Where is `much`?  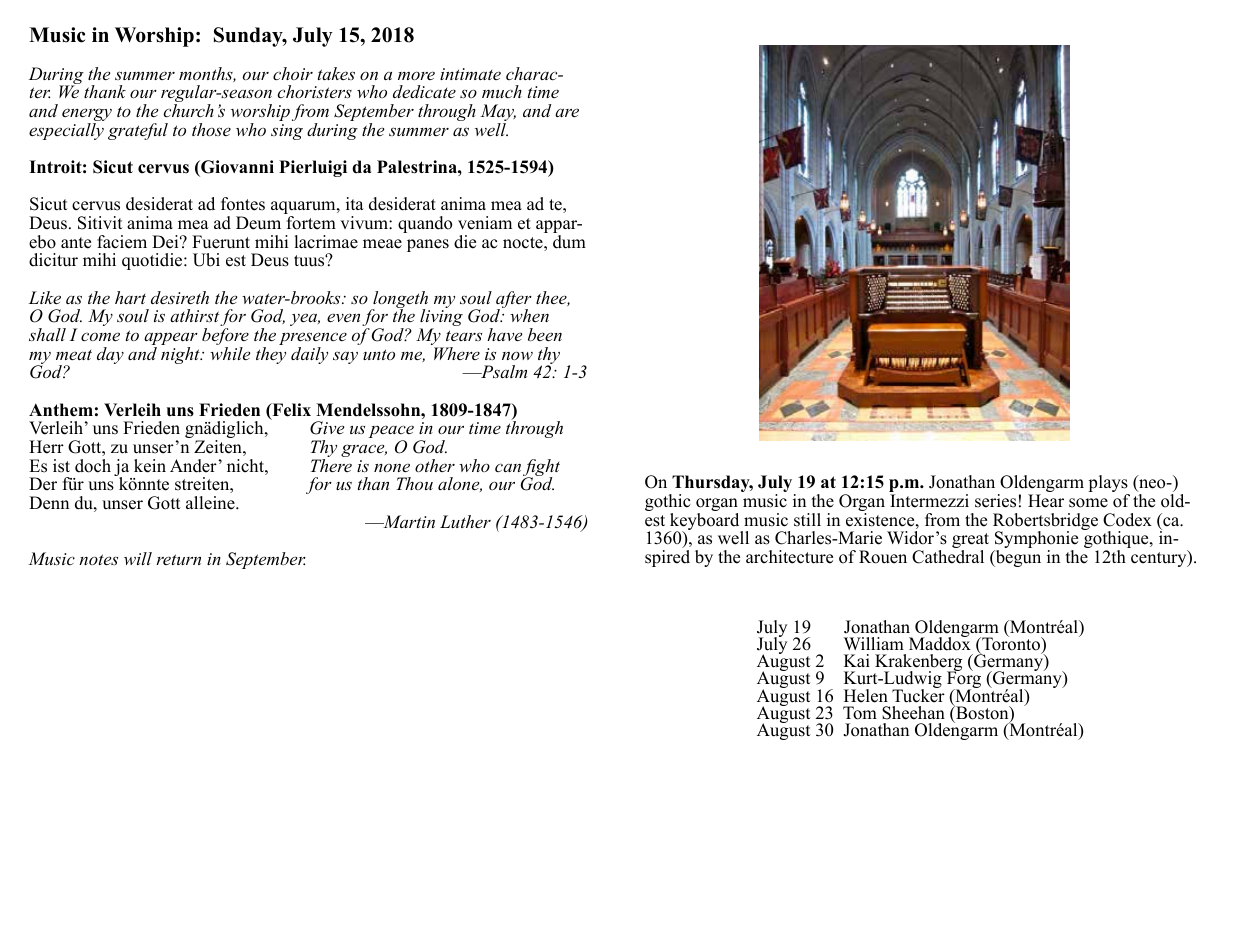 much is located at coordinates (502, 91).
